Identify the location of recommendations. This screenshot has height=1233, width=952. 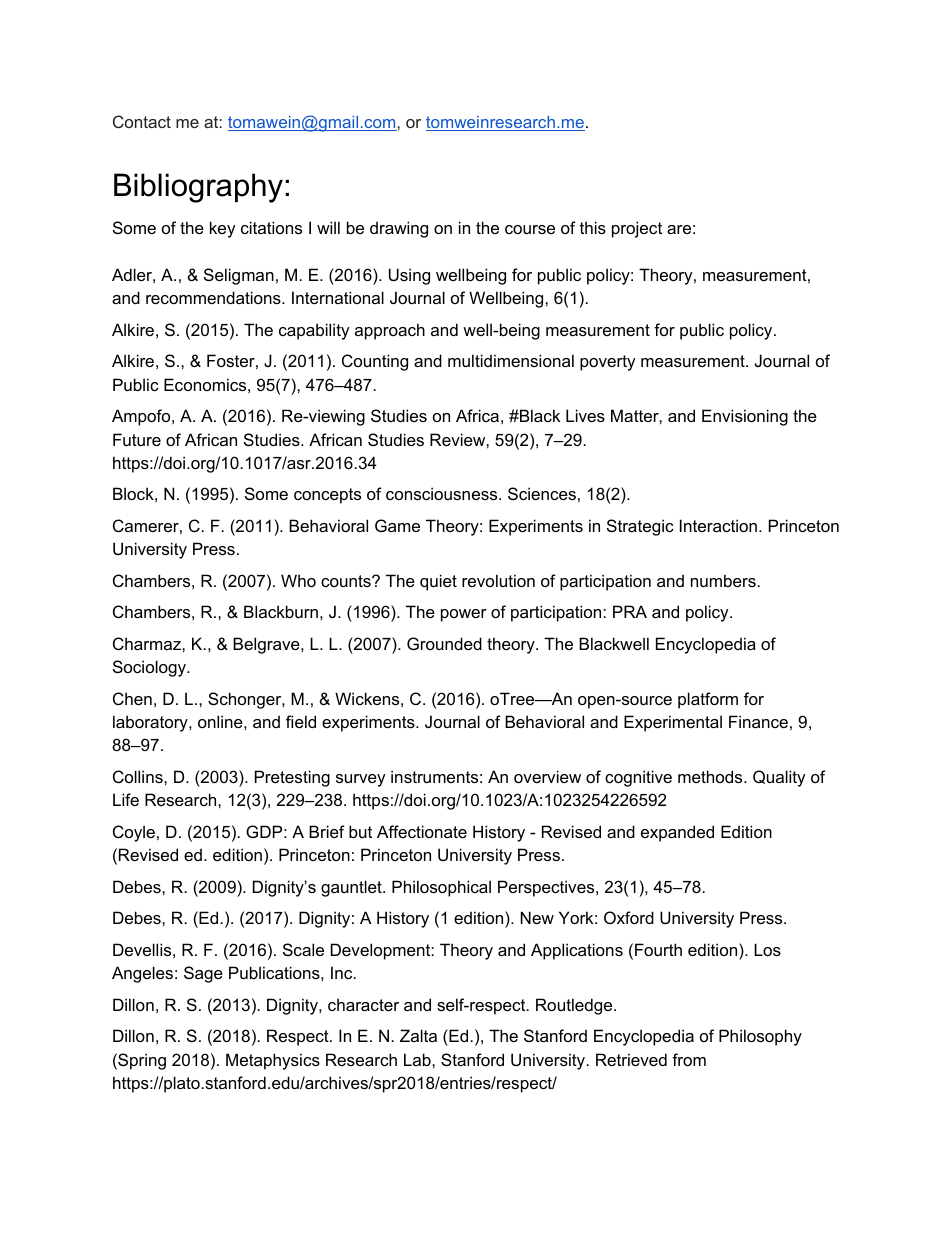
(214, 297).
